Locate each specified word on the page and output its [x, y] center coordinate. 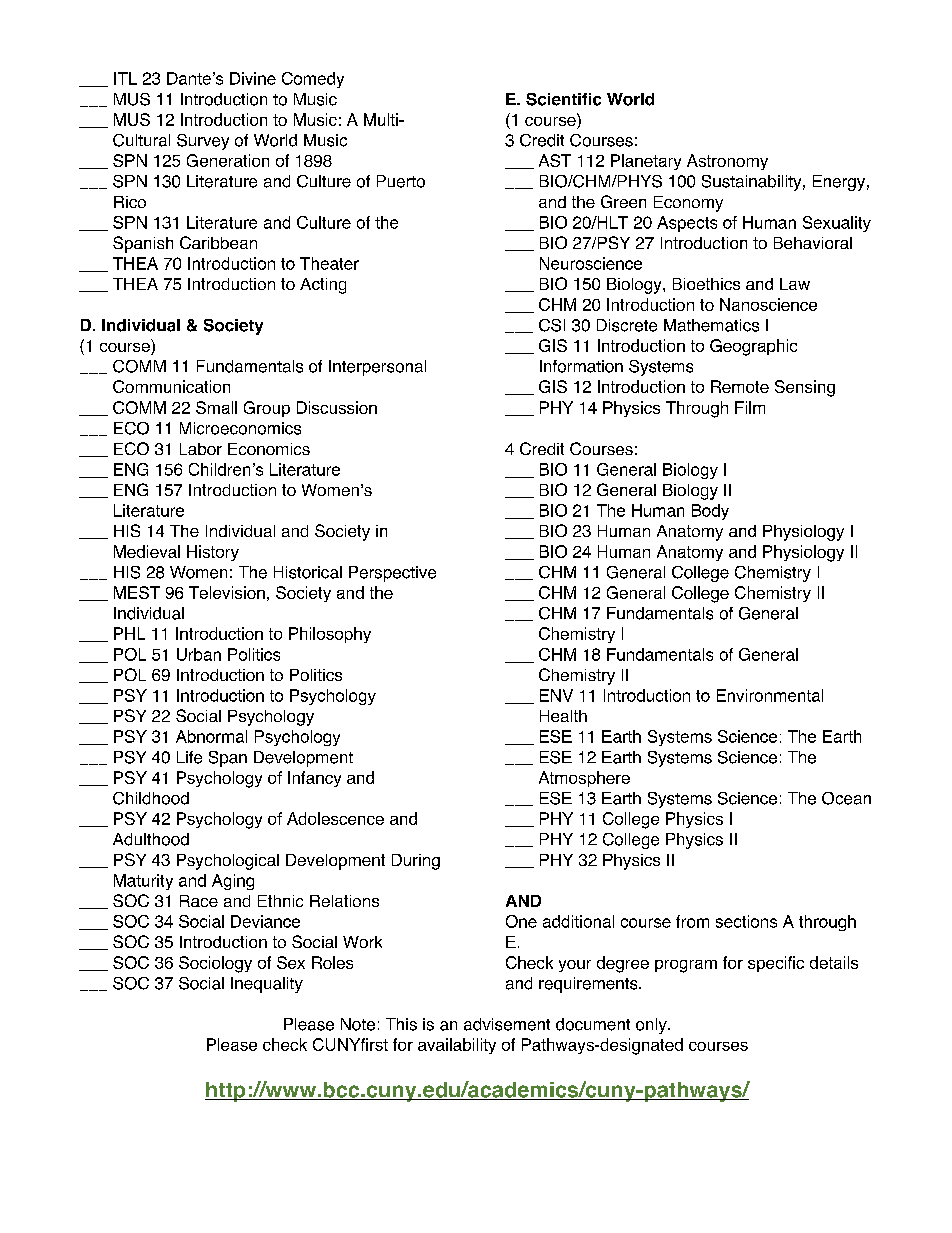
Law [795, 284]
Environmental [770, 695]
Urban [199, 654]
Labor [201, 449]
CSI [552, 325]
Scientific [563, 99]
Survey [203, 142]
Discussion [337, 407]
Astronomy [727, 162]
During [416, 862]
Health [563, 716]
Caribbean [218, 242]
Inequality [267, 985]
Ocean [846, 798]
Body [710, 512]
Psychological [228, 862]
